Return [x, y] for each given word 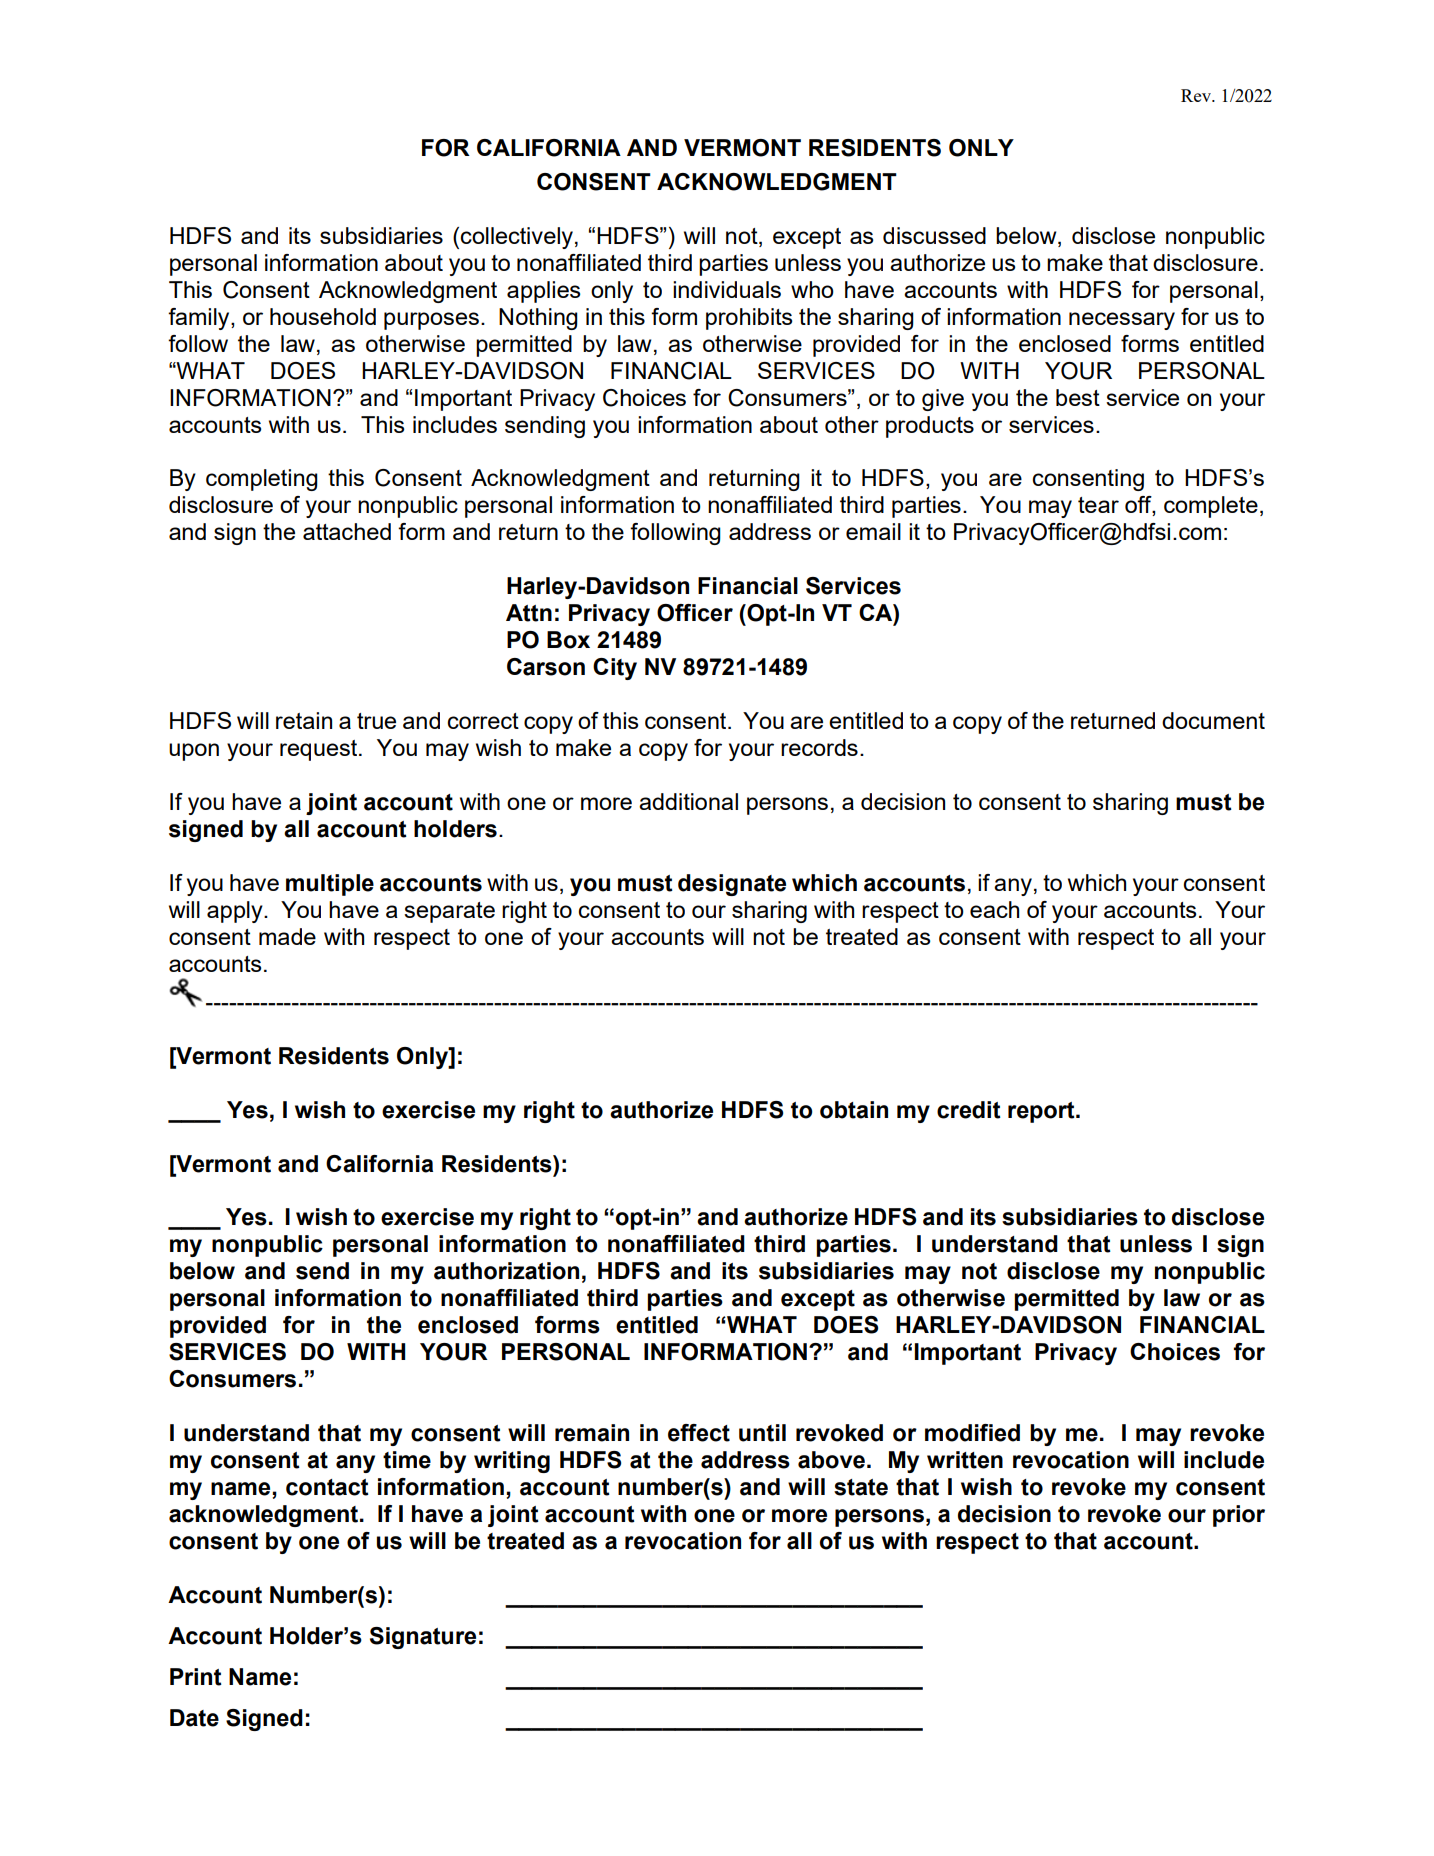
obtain [854, 1110]
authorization [506, 1271]
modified [972, 1433]
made [287, 936]
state [861, 1487]
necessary [1122, 321]
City [615, 669]
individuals [727, 289]
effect [699, 1433]
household [323, 316]
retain [304, 720]
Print [196, 1677]
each [994, 909]
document [1213, 720]
